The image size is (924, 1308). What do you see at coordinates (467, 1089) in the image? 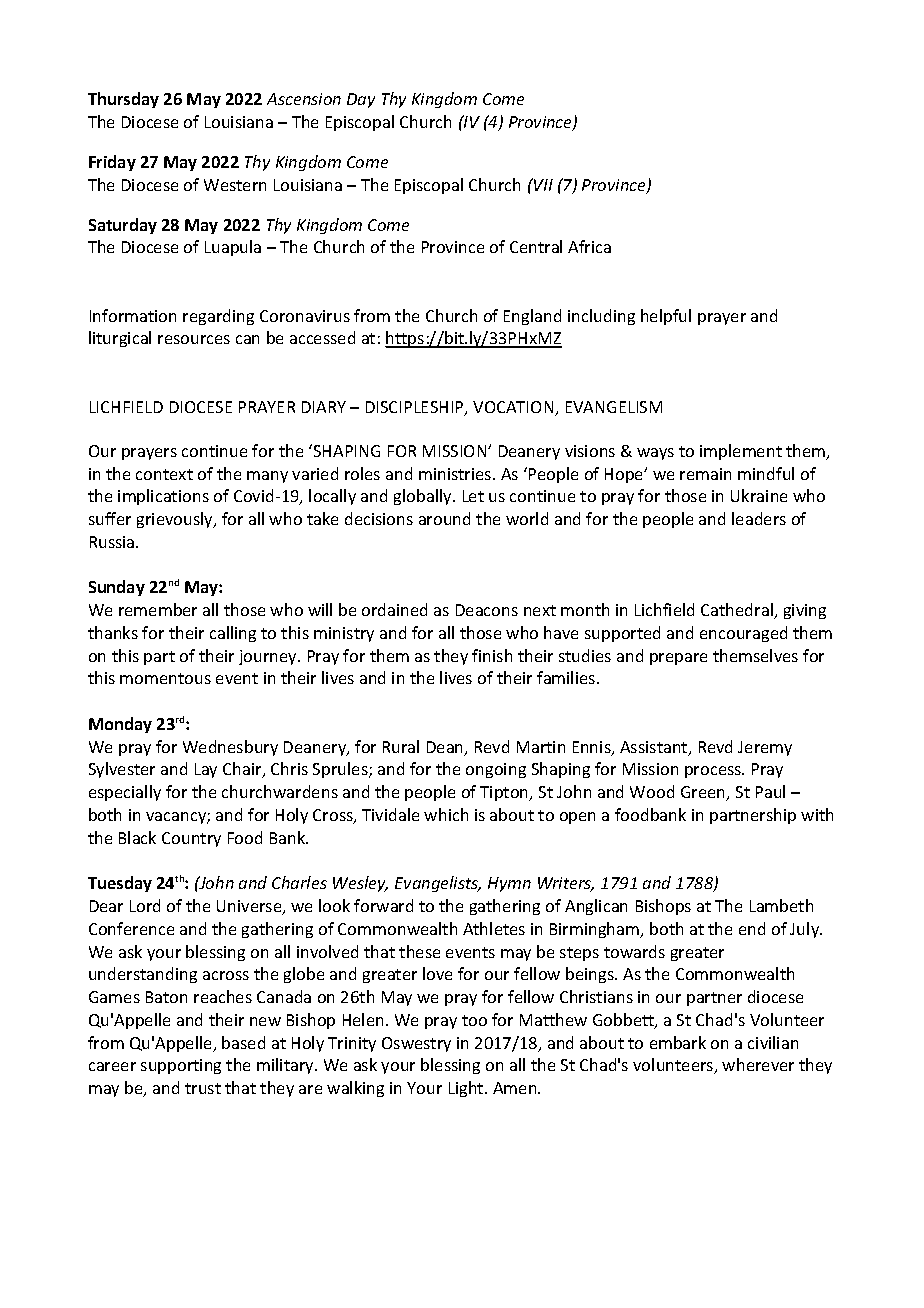
I see `Light` at bounding box center [467, 1089].
